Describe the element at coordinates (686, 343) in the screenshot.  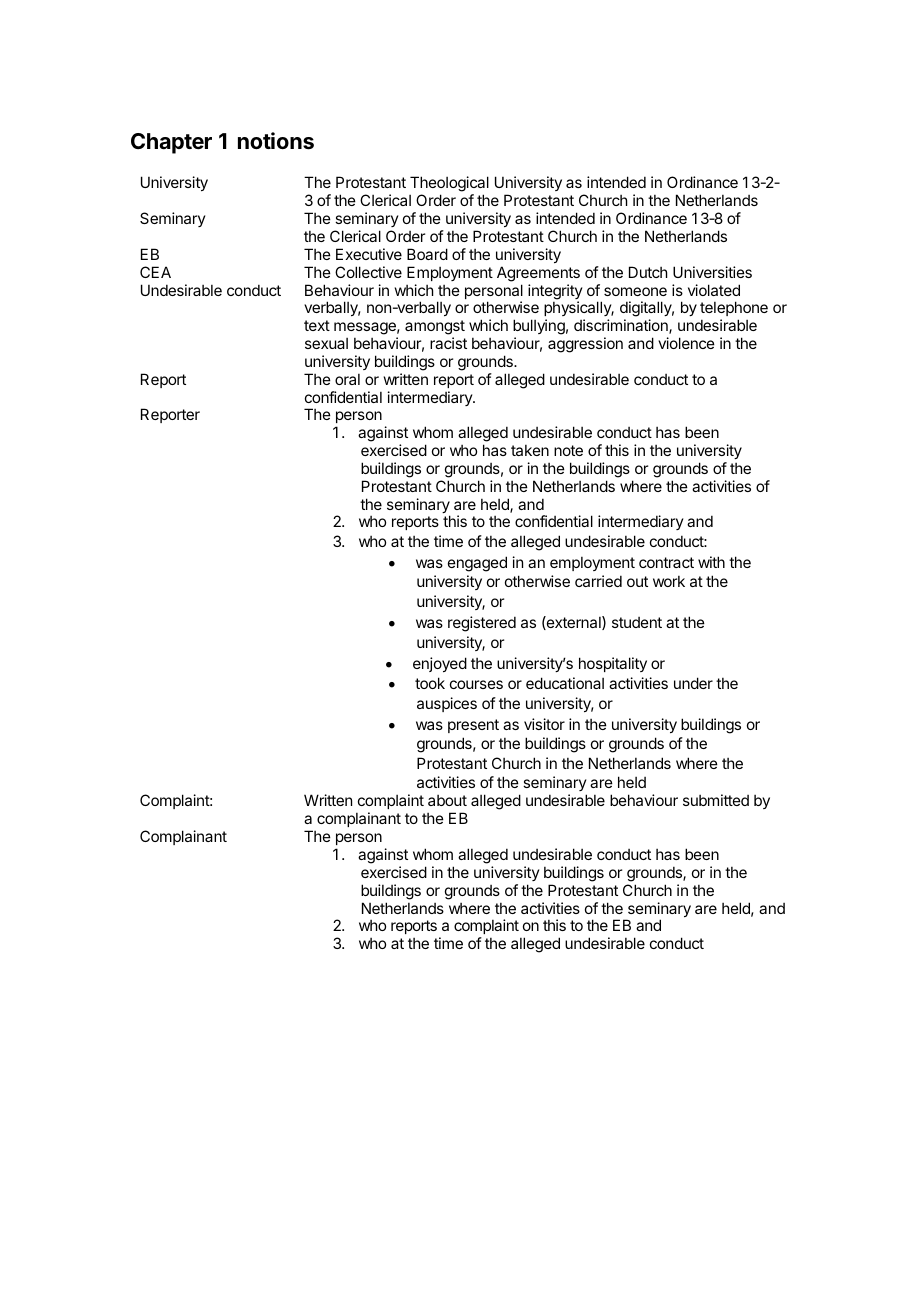
I see `violence` at that location.
